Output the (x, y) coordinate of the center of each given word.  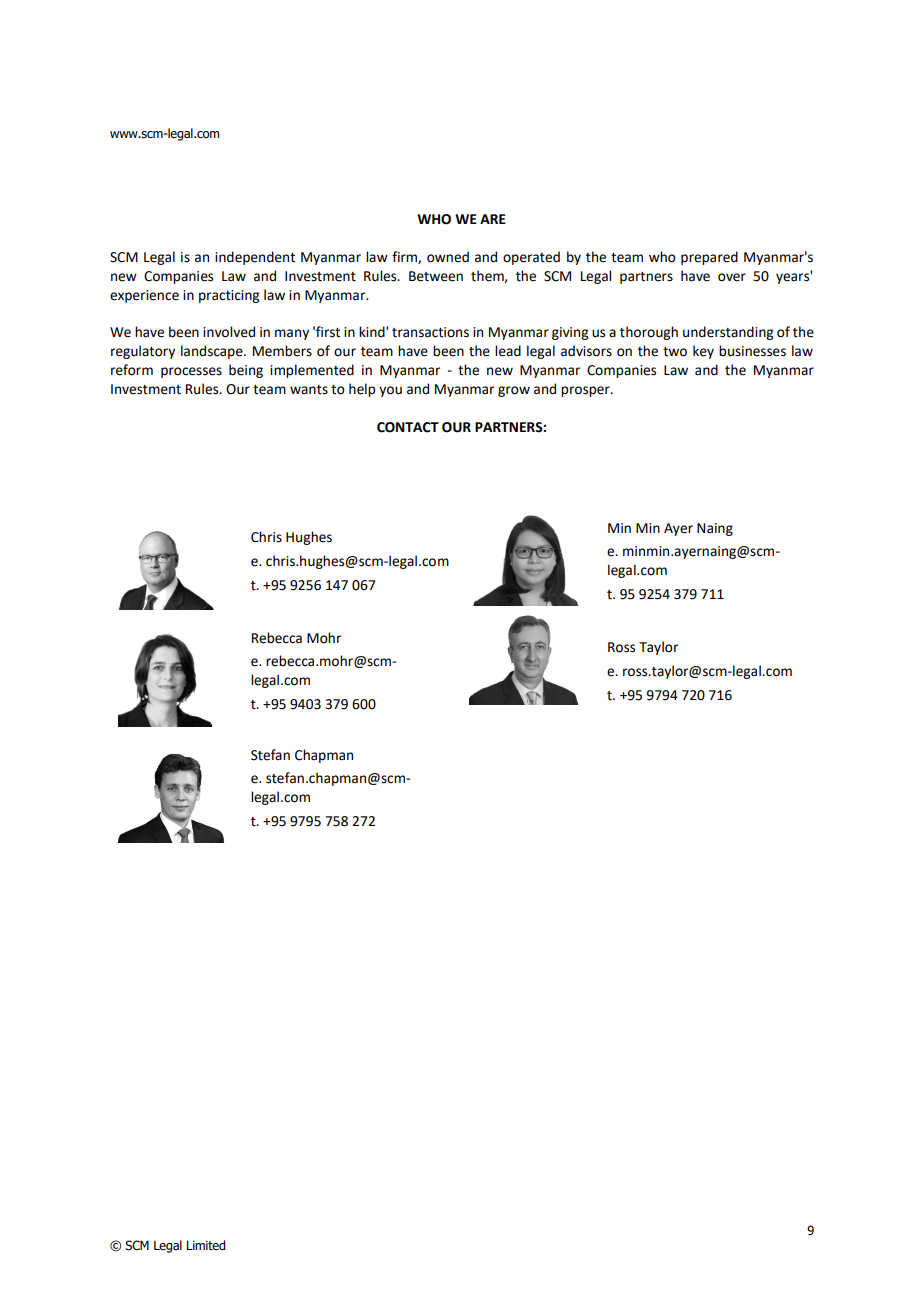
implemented (312, 371)
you (390, 391)
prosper (586, 391)
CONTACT (408, 427)
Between (436, 276)
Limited (205, 1245)
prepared (709, 258)
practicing (229, 296)
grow (514, 391)
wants (309, 390)
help (362, 390)
